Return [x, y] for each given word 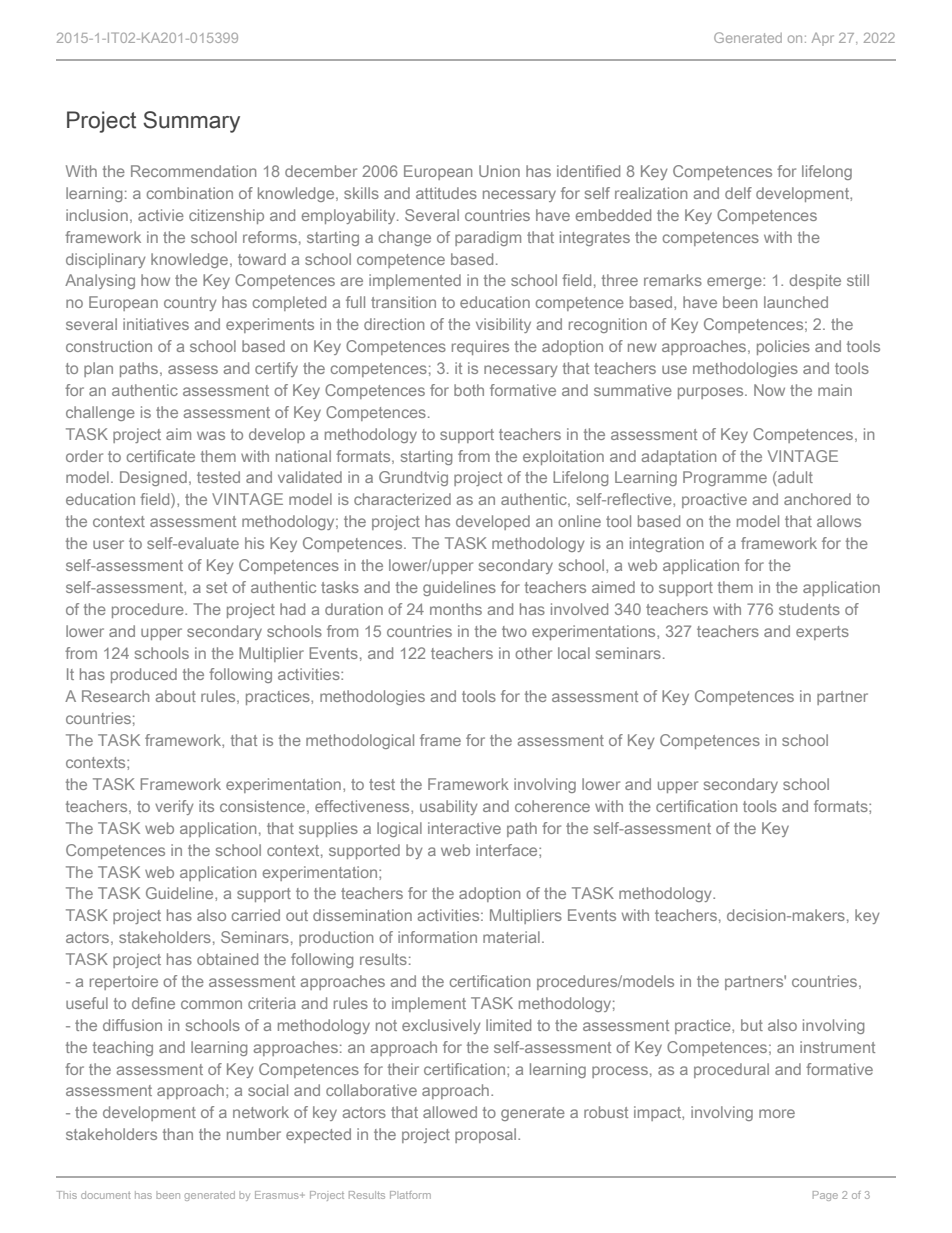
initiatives [156, 324]
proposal [487, 1135]
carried [256, 915]
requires [480, 347]
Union [499, 171]
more [777, 1113]
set [216, 587]
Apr [823, 39]
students [809, 609]
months [456, 609]
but [752, 1025]
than [178, 1134]
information [437, 937]
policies [783, 347]
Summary [191, 122]
